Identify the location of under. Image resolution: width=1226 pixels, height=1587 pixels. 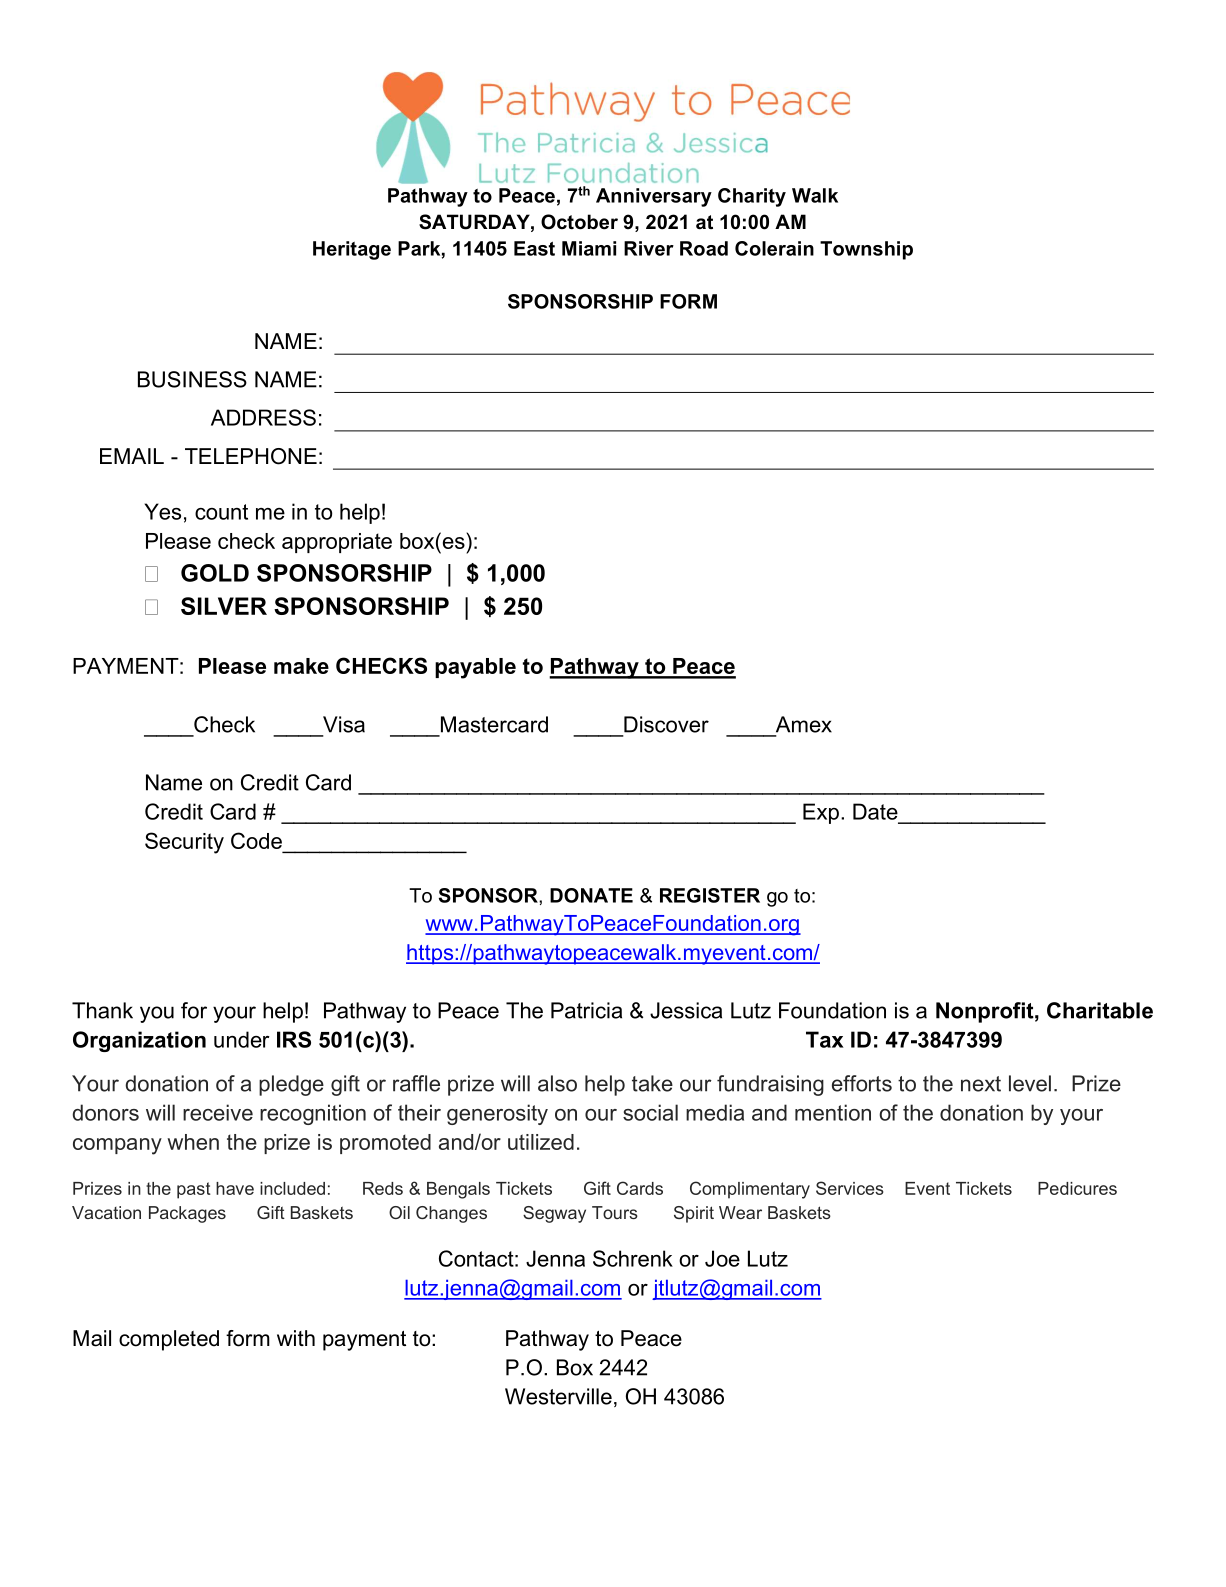
(242, 1039).
